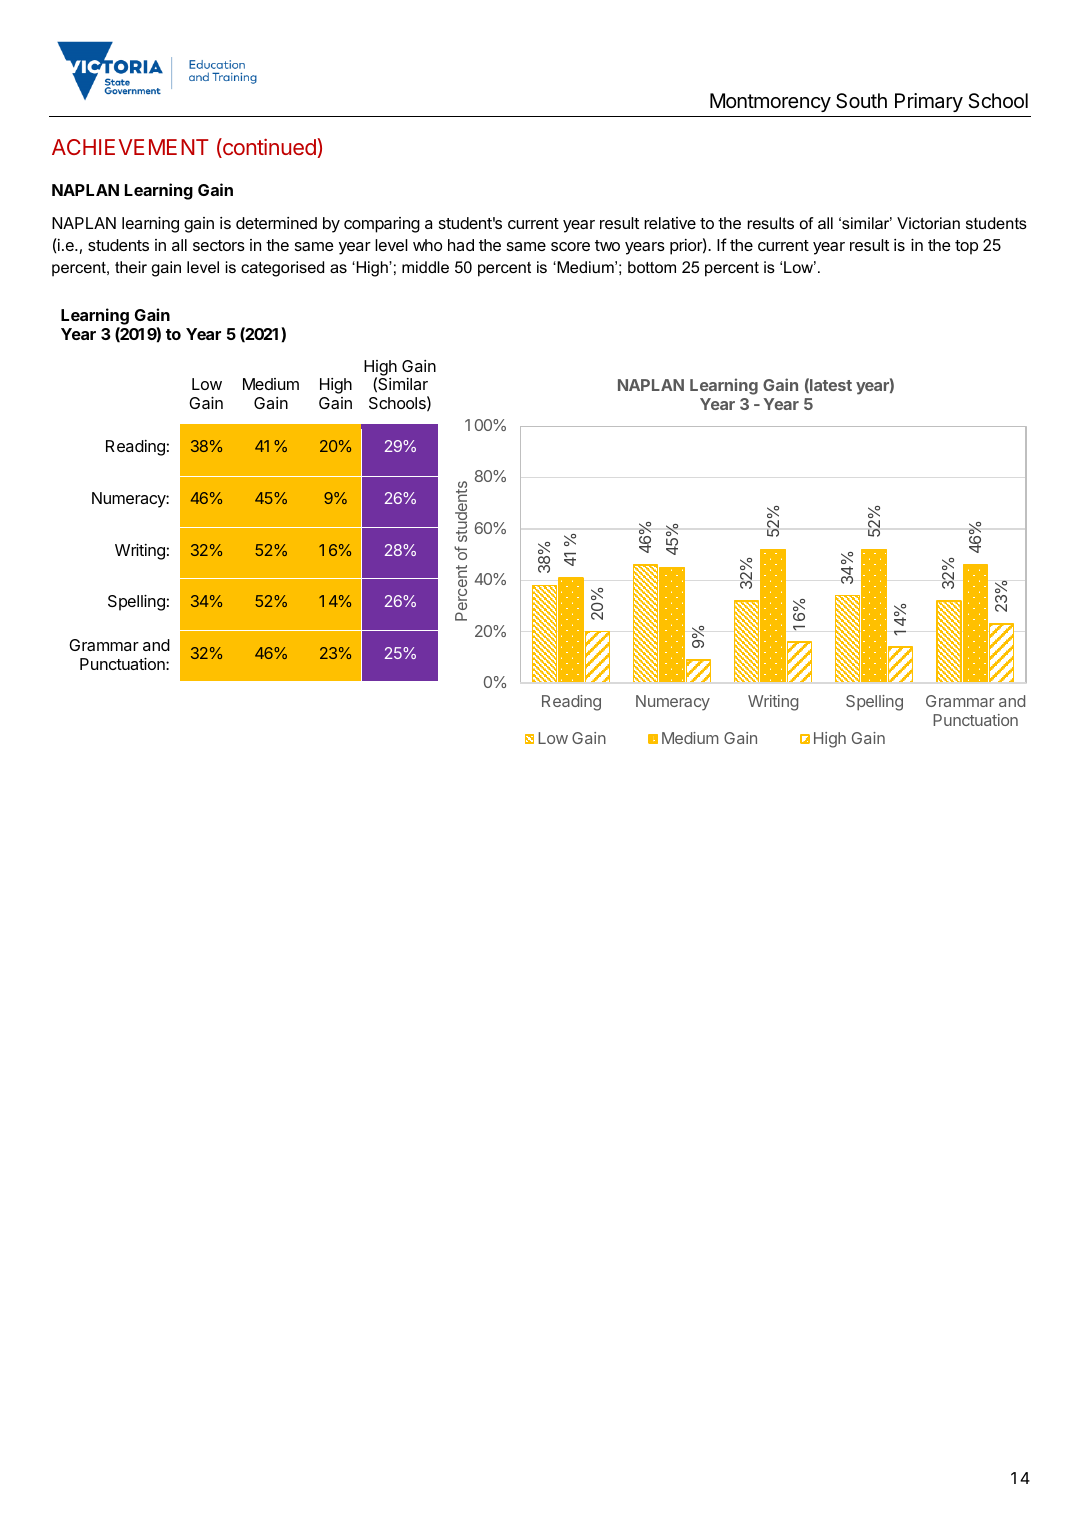 The height and width of the screenshot is (1528, 1080). What do you see at coordinates (130, 147) in the screenshot?
I see `ACHIEVEMENT` at bounding box center [130, 147].
